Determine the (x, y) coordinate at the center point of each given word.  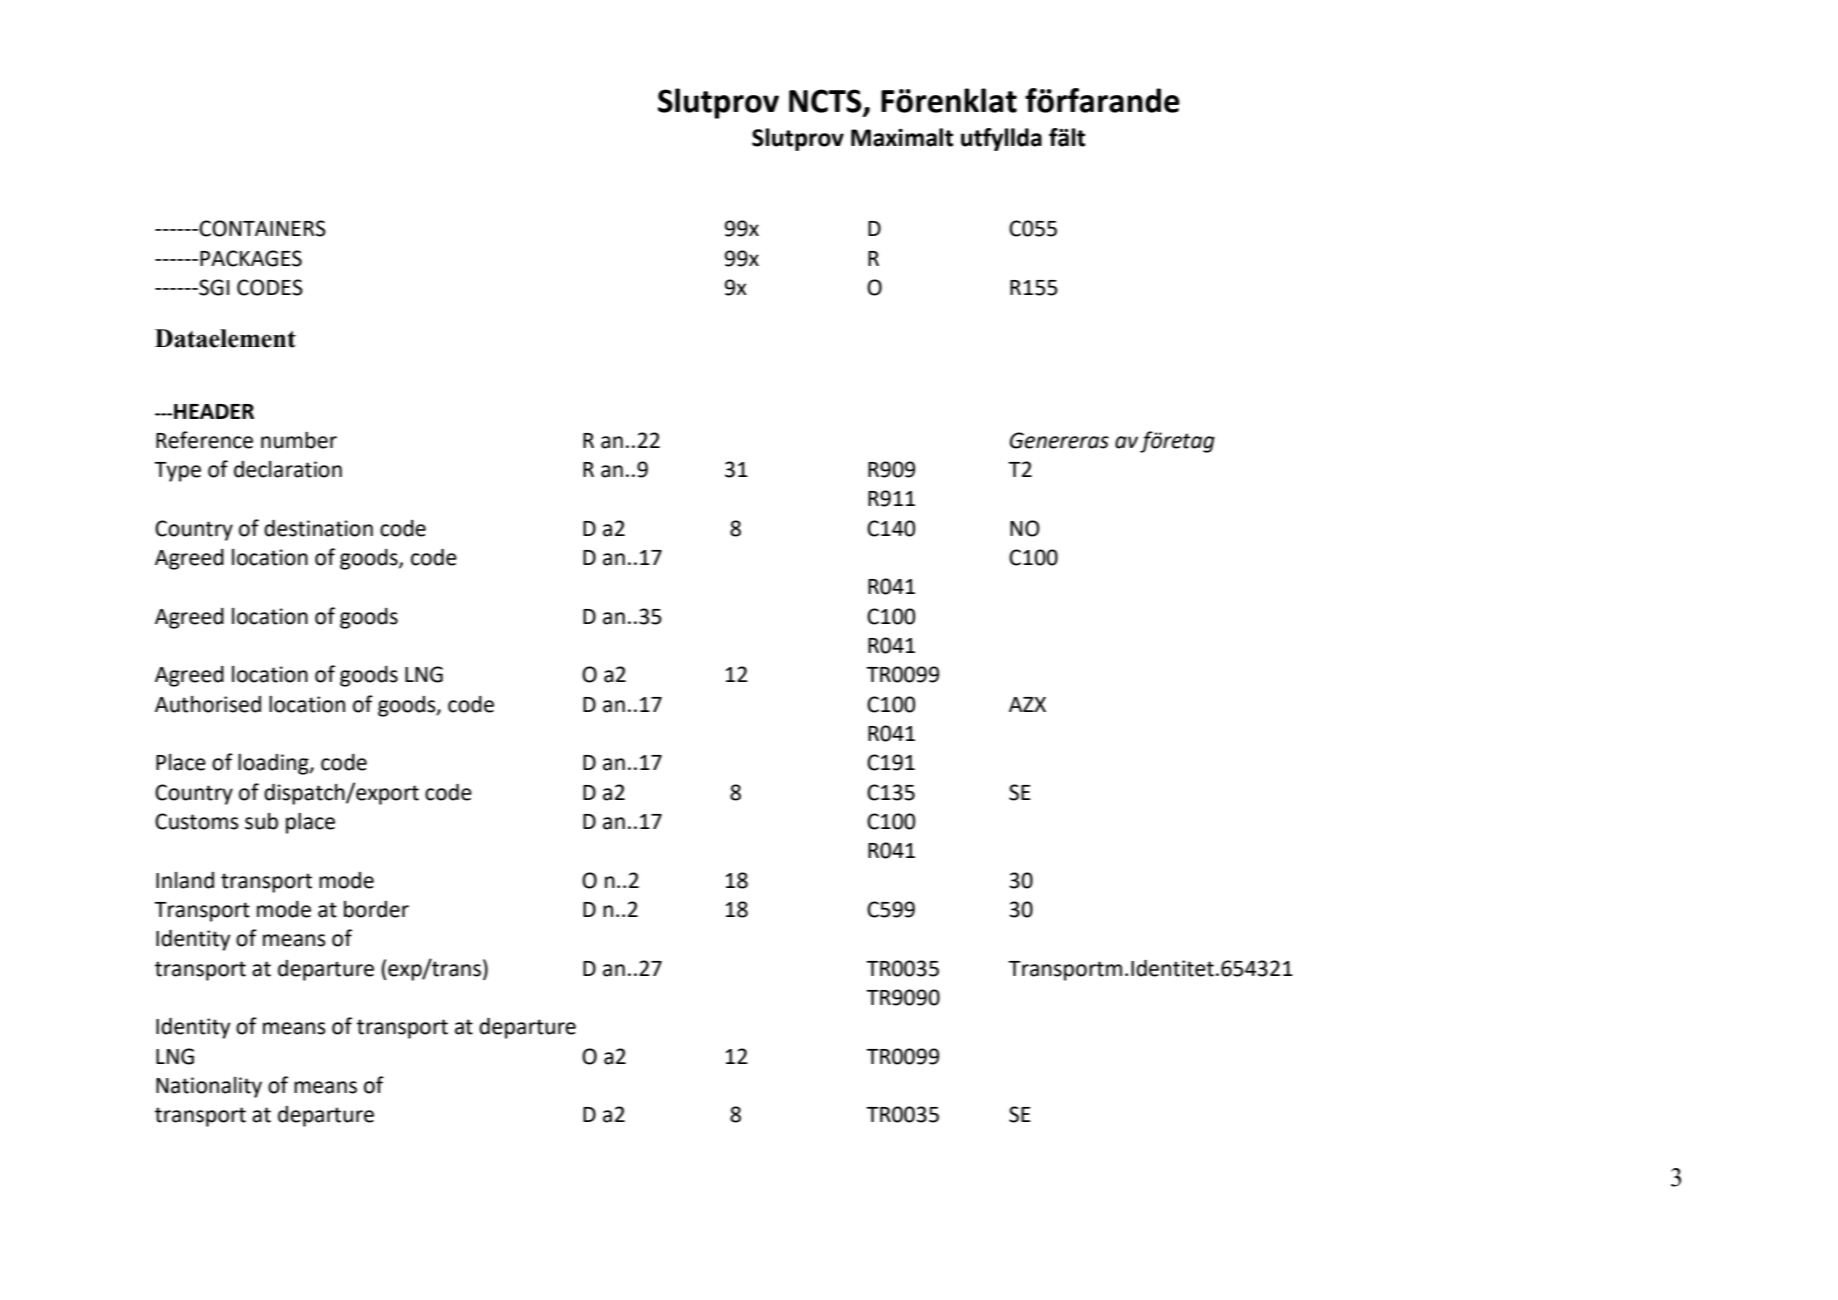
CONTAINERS (262, 228)
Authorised (208, 704)
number (299, 440)
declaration (288, 469)
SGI (213, 287)
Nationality (209, 1087)
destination (318, 528)
